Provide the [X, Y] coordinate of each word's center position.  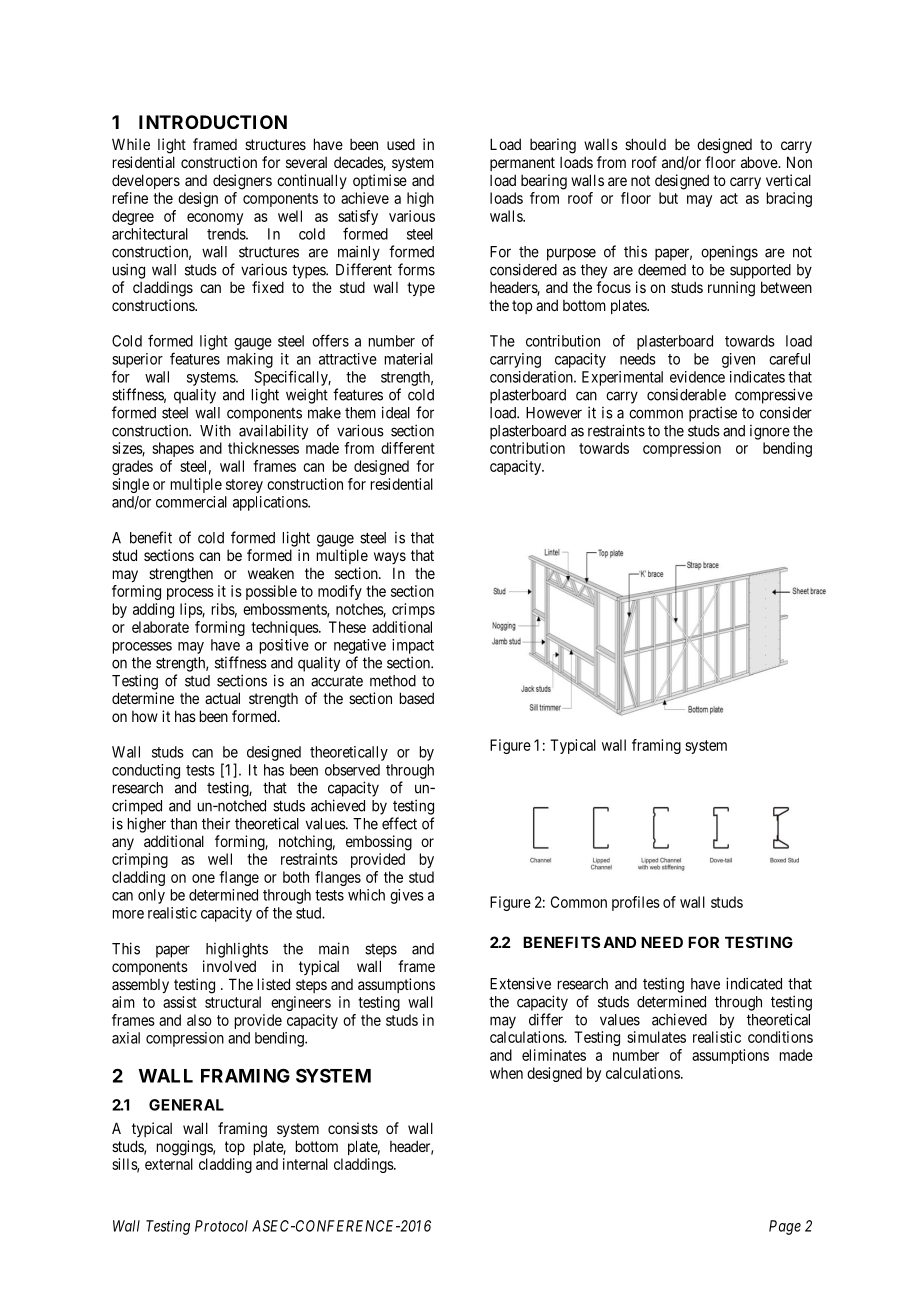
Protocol [221, 1226]
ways [390, 558]
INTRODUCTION [213, 122]
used [401, 144]
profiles [636, 903]
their [216, 823]
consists [353, 1128]
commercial [191, 502]
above [760, 162]
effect [399, 823]
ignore [770, 432]
